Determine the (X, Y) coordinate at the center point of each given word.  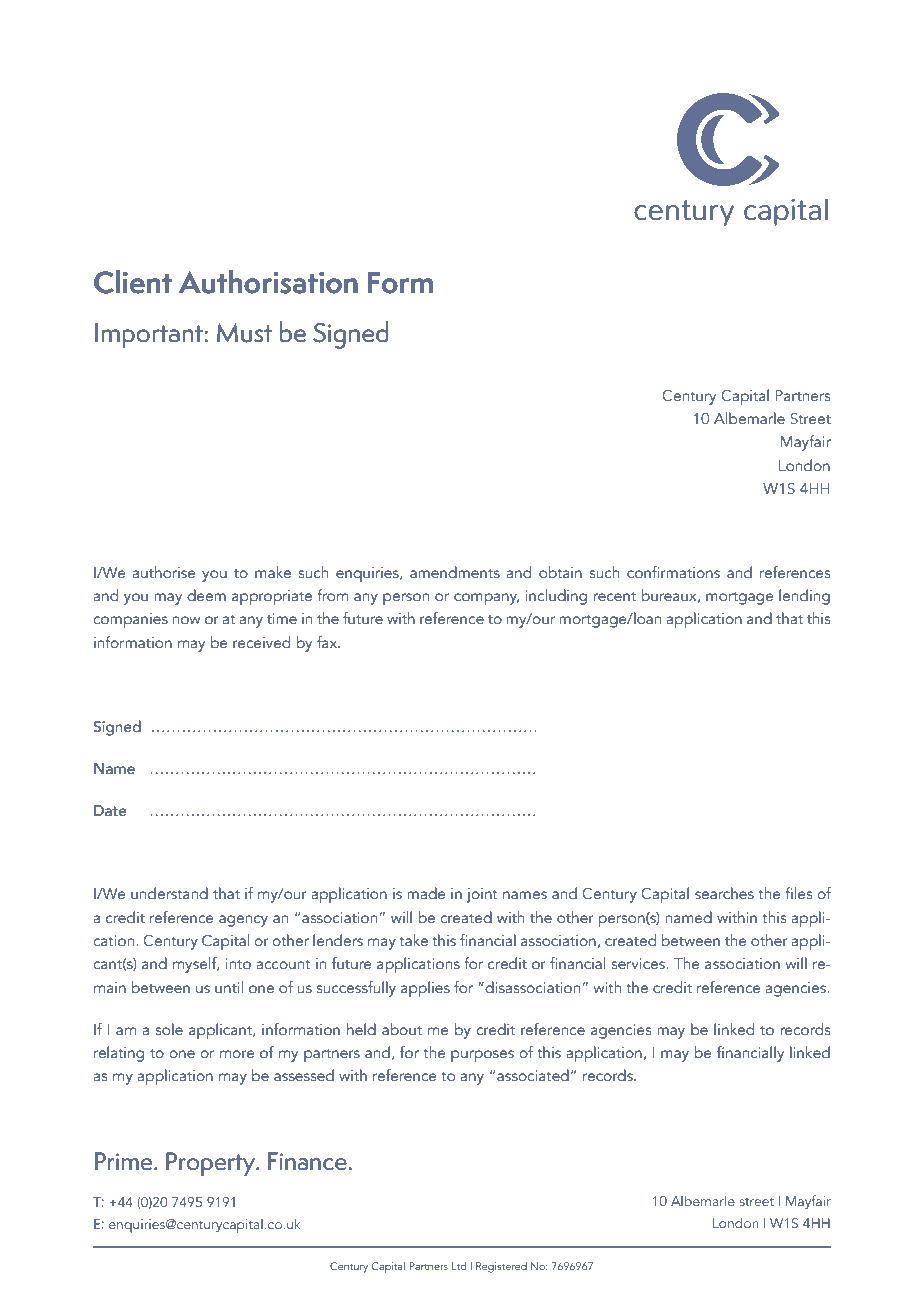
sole (169, 1029)
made (426, 893)
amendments (455, 572)
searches (724, 893)
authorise (164, 572)
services (639, 963)
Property (212, 1164)
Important (150, 336)
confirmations (673, 572)
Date (110, 811)
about (402, 1029)
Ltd (459, 1266)
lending (804, 597)
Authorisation (268, 282)
